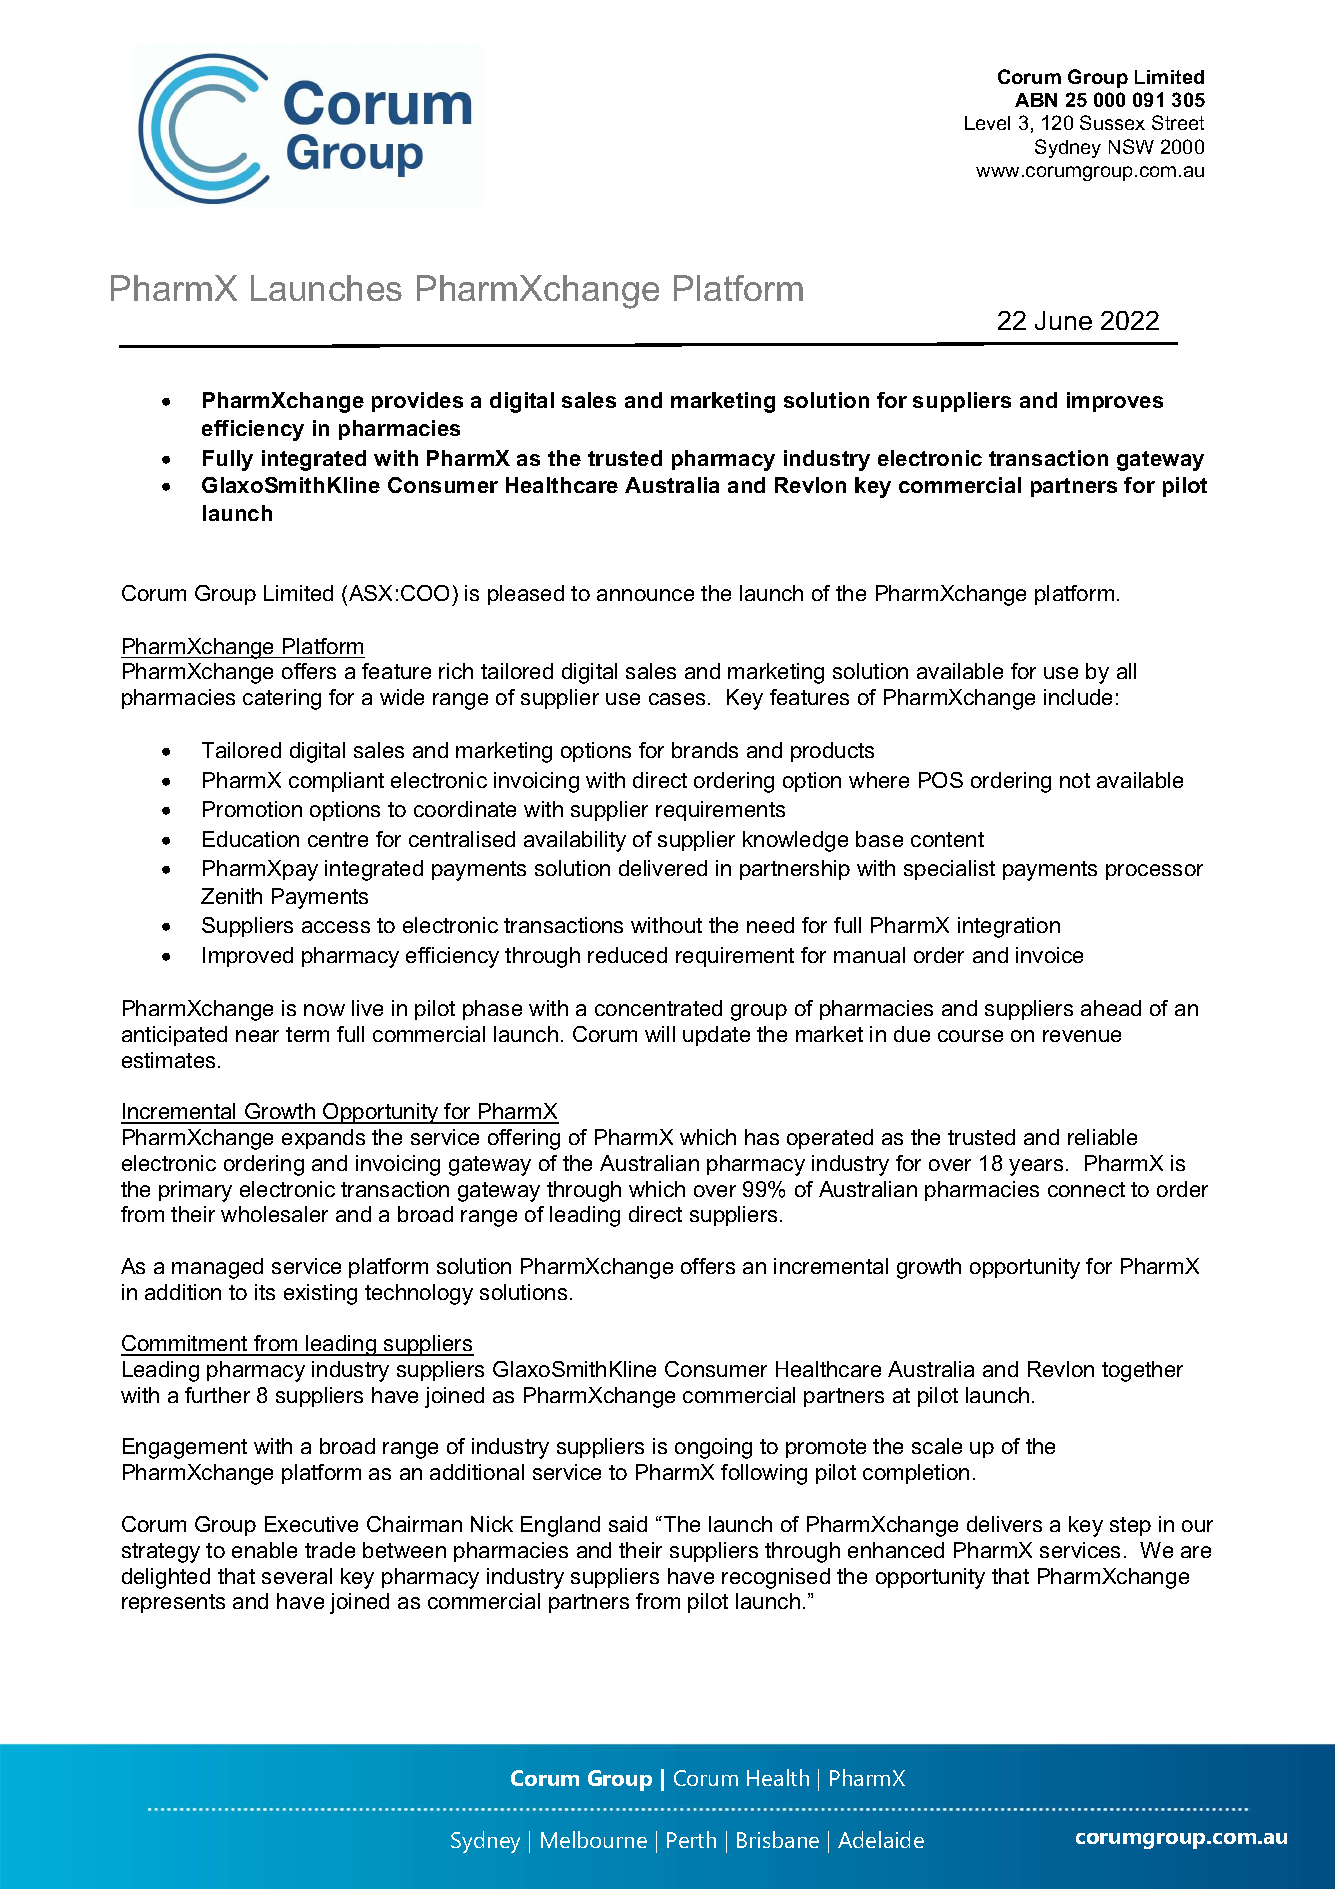  I want to click on connect, so click(1086, 1189).
